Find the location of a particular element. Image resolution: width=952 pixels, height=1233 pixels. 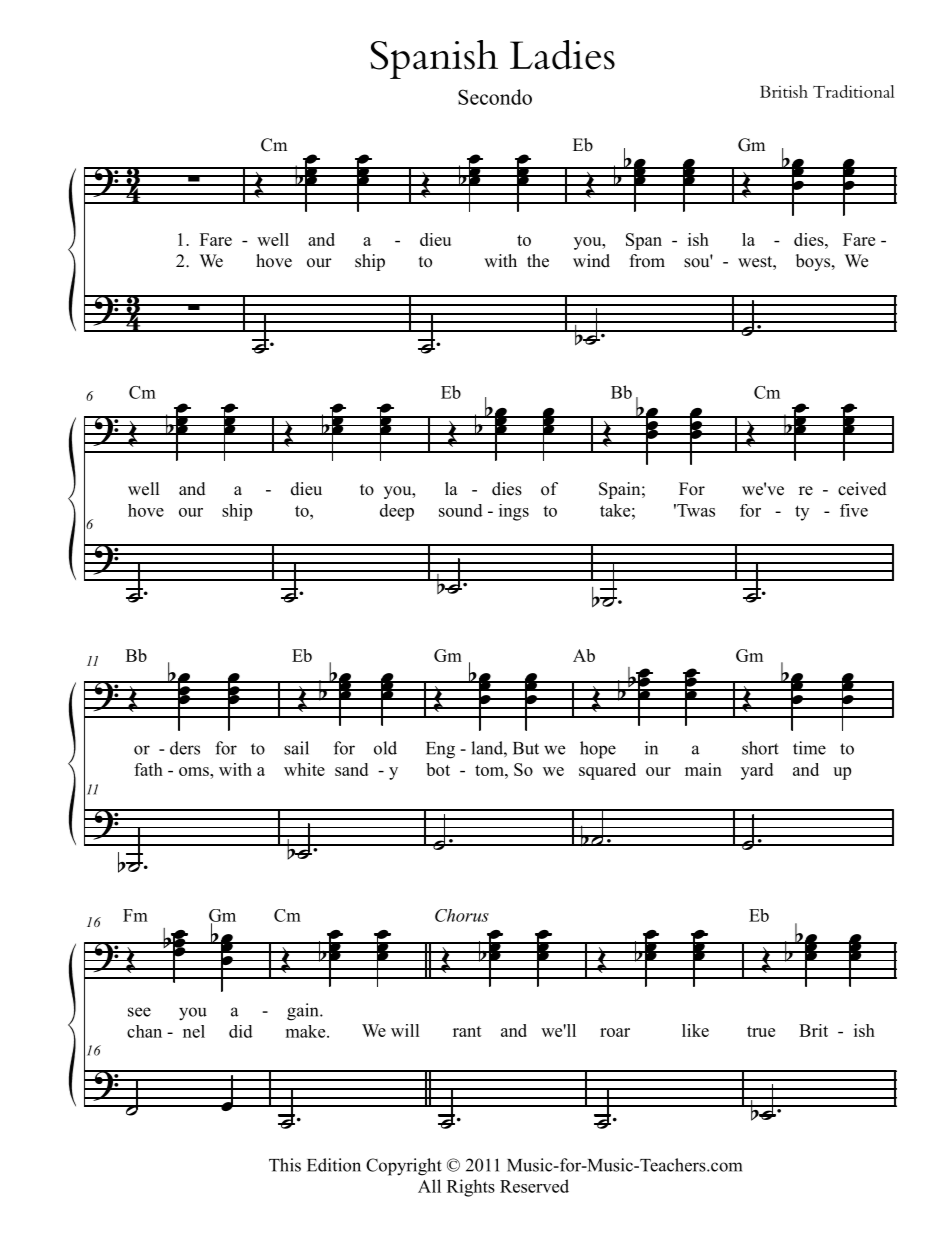

This is located at coordinates (285, 1165).
